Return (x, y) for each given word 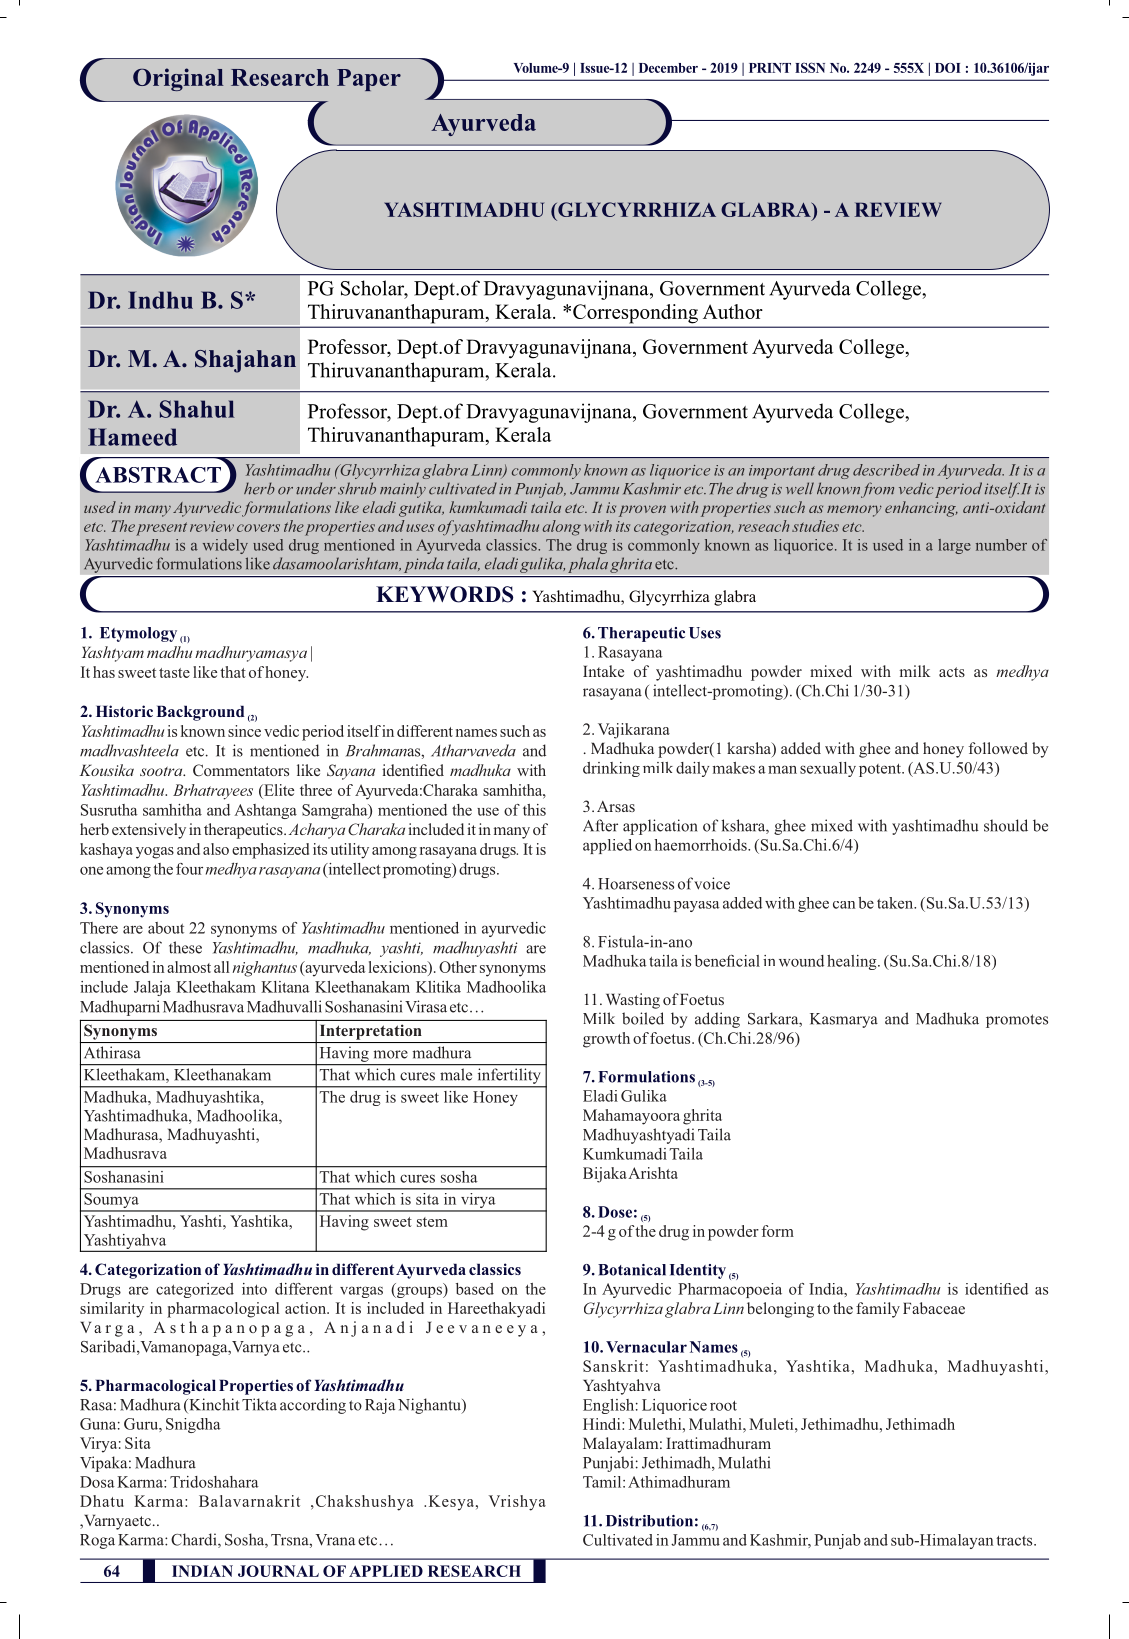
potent (881, 770)
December (668, 68)
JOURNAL (278, 1571)
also (216, 849)
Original (178, 79)
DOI (947, 68)
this (534, 810)
